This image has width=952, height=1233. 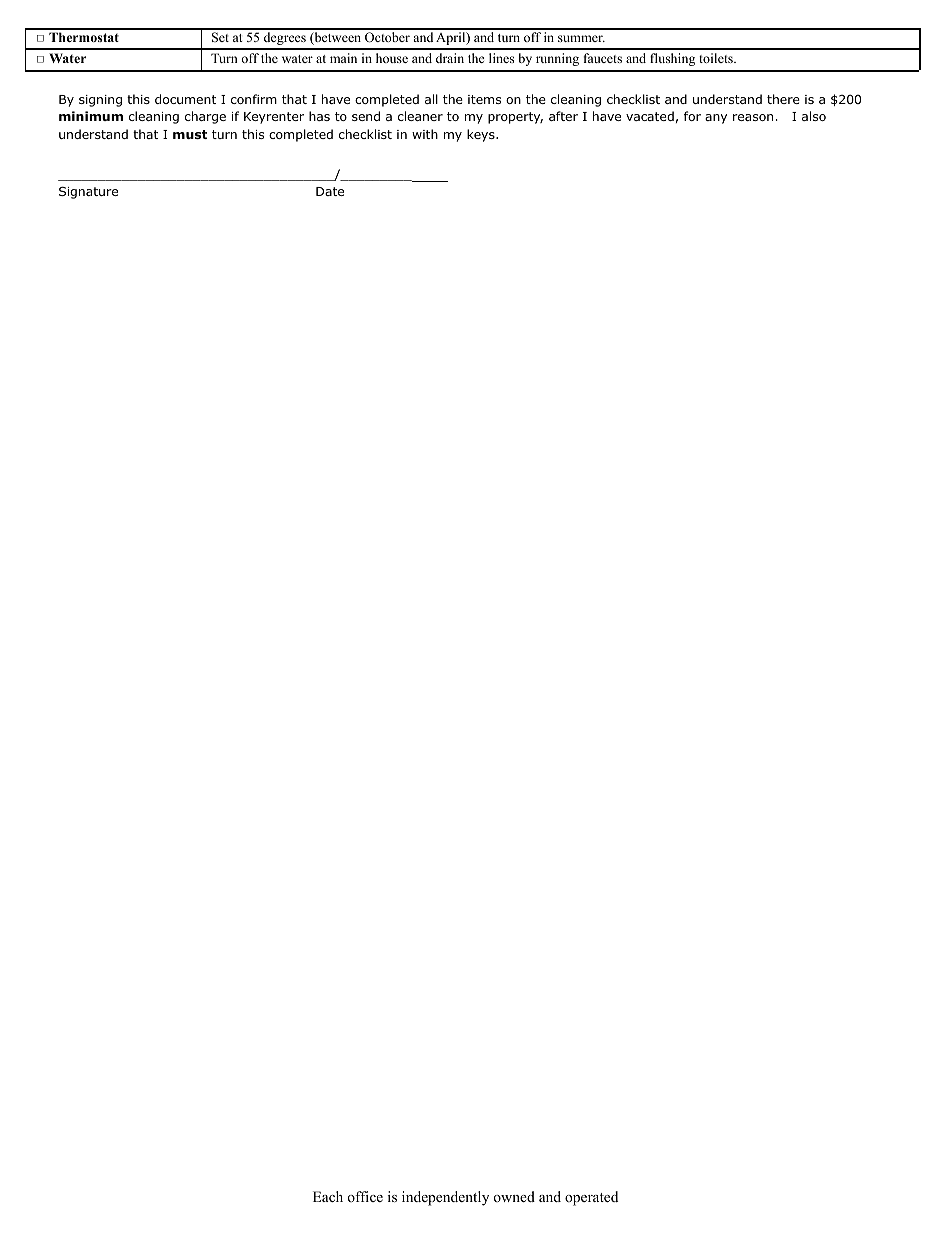 I want to click on document, so click(x=185, y=99).
